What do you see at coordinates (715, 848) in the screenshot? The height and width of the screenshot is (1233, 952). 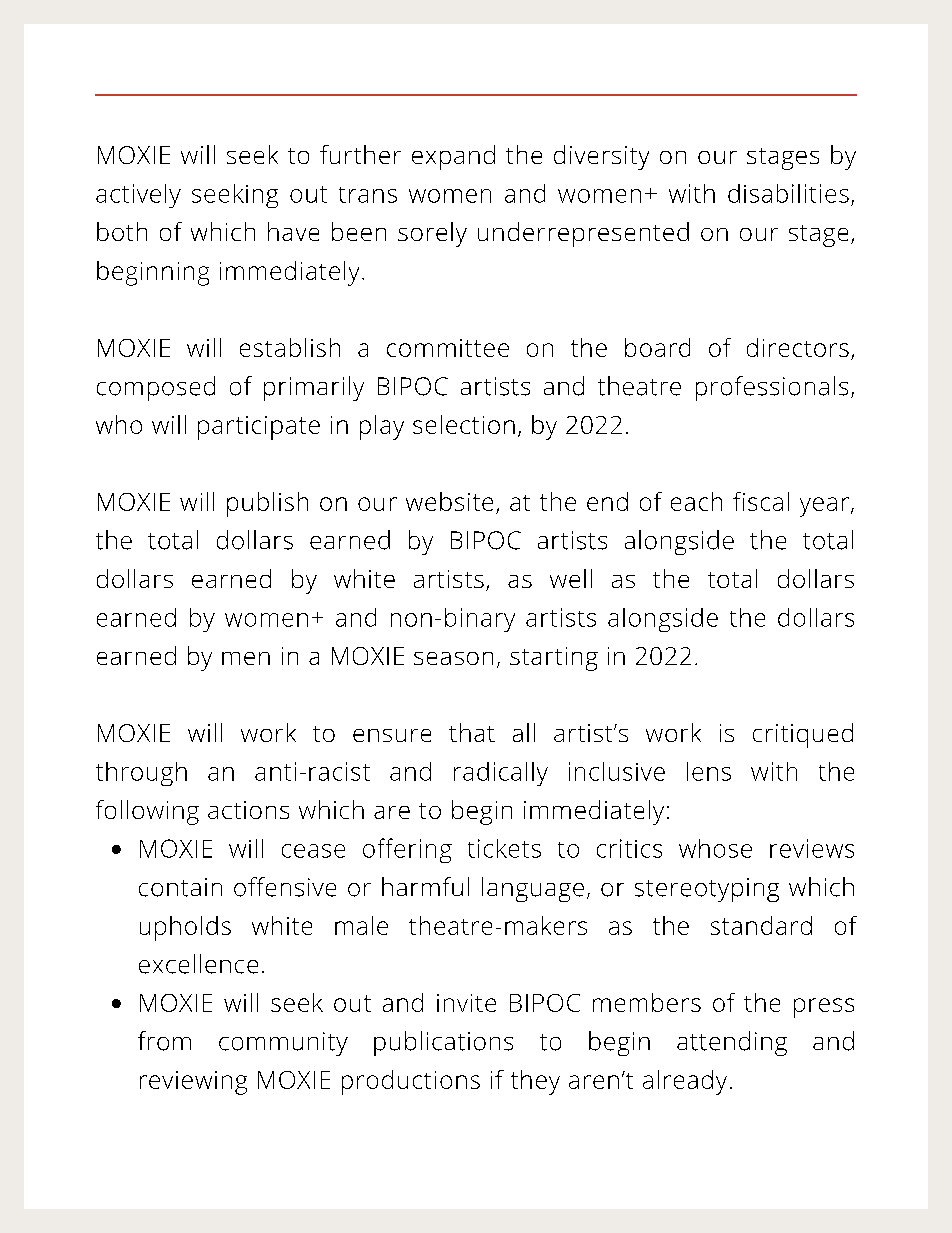 I see `whose` at bounding box center [715, 848].
